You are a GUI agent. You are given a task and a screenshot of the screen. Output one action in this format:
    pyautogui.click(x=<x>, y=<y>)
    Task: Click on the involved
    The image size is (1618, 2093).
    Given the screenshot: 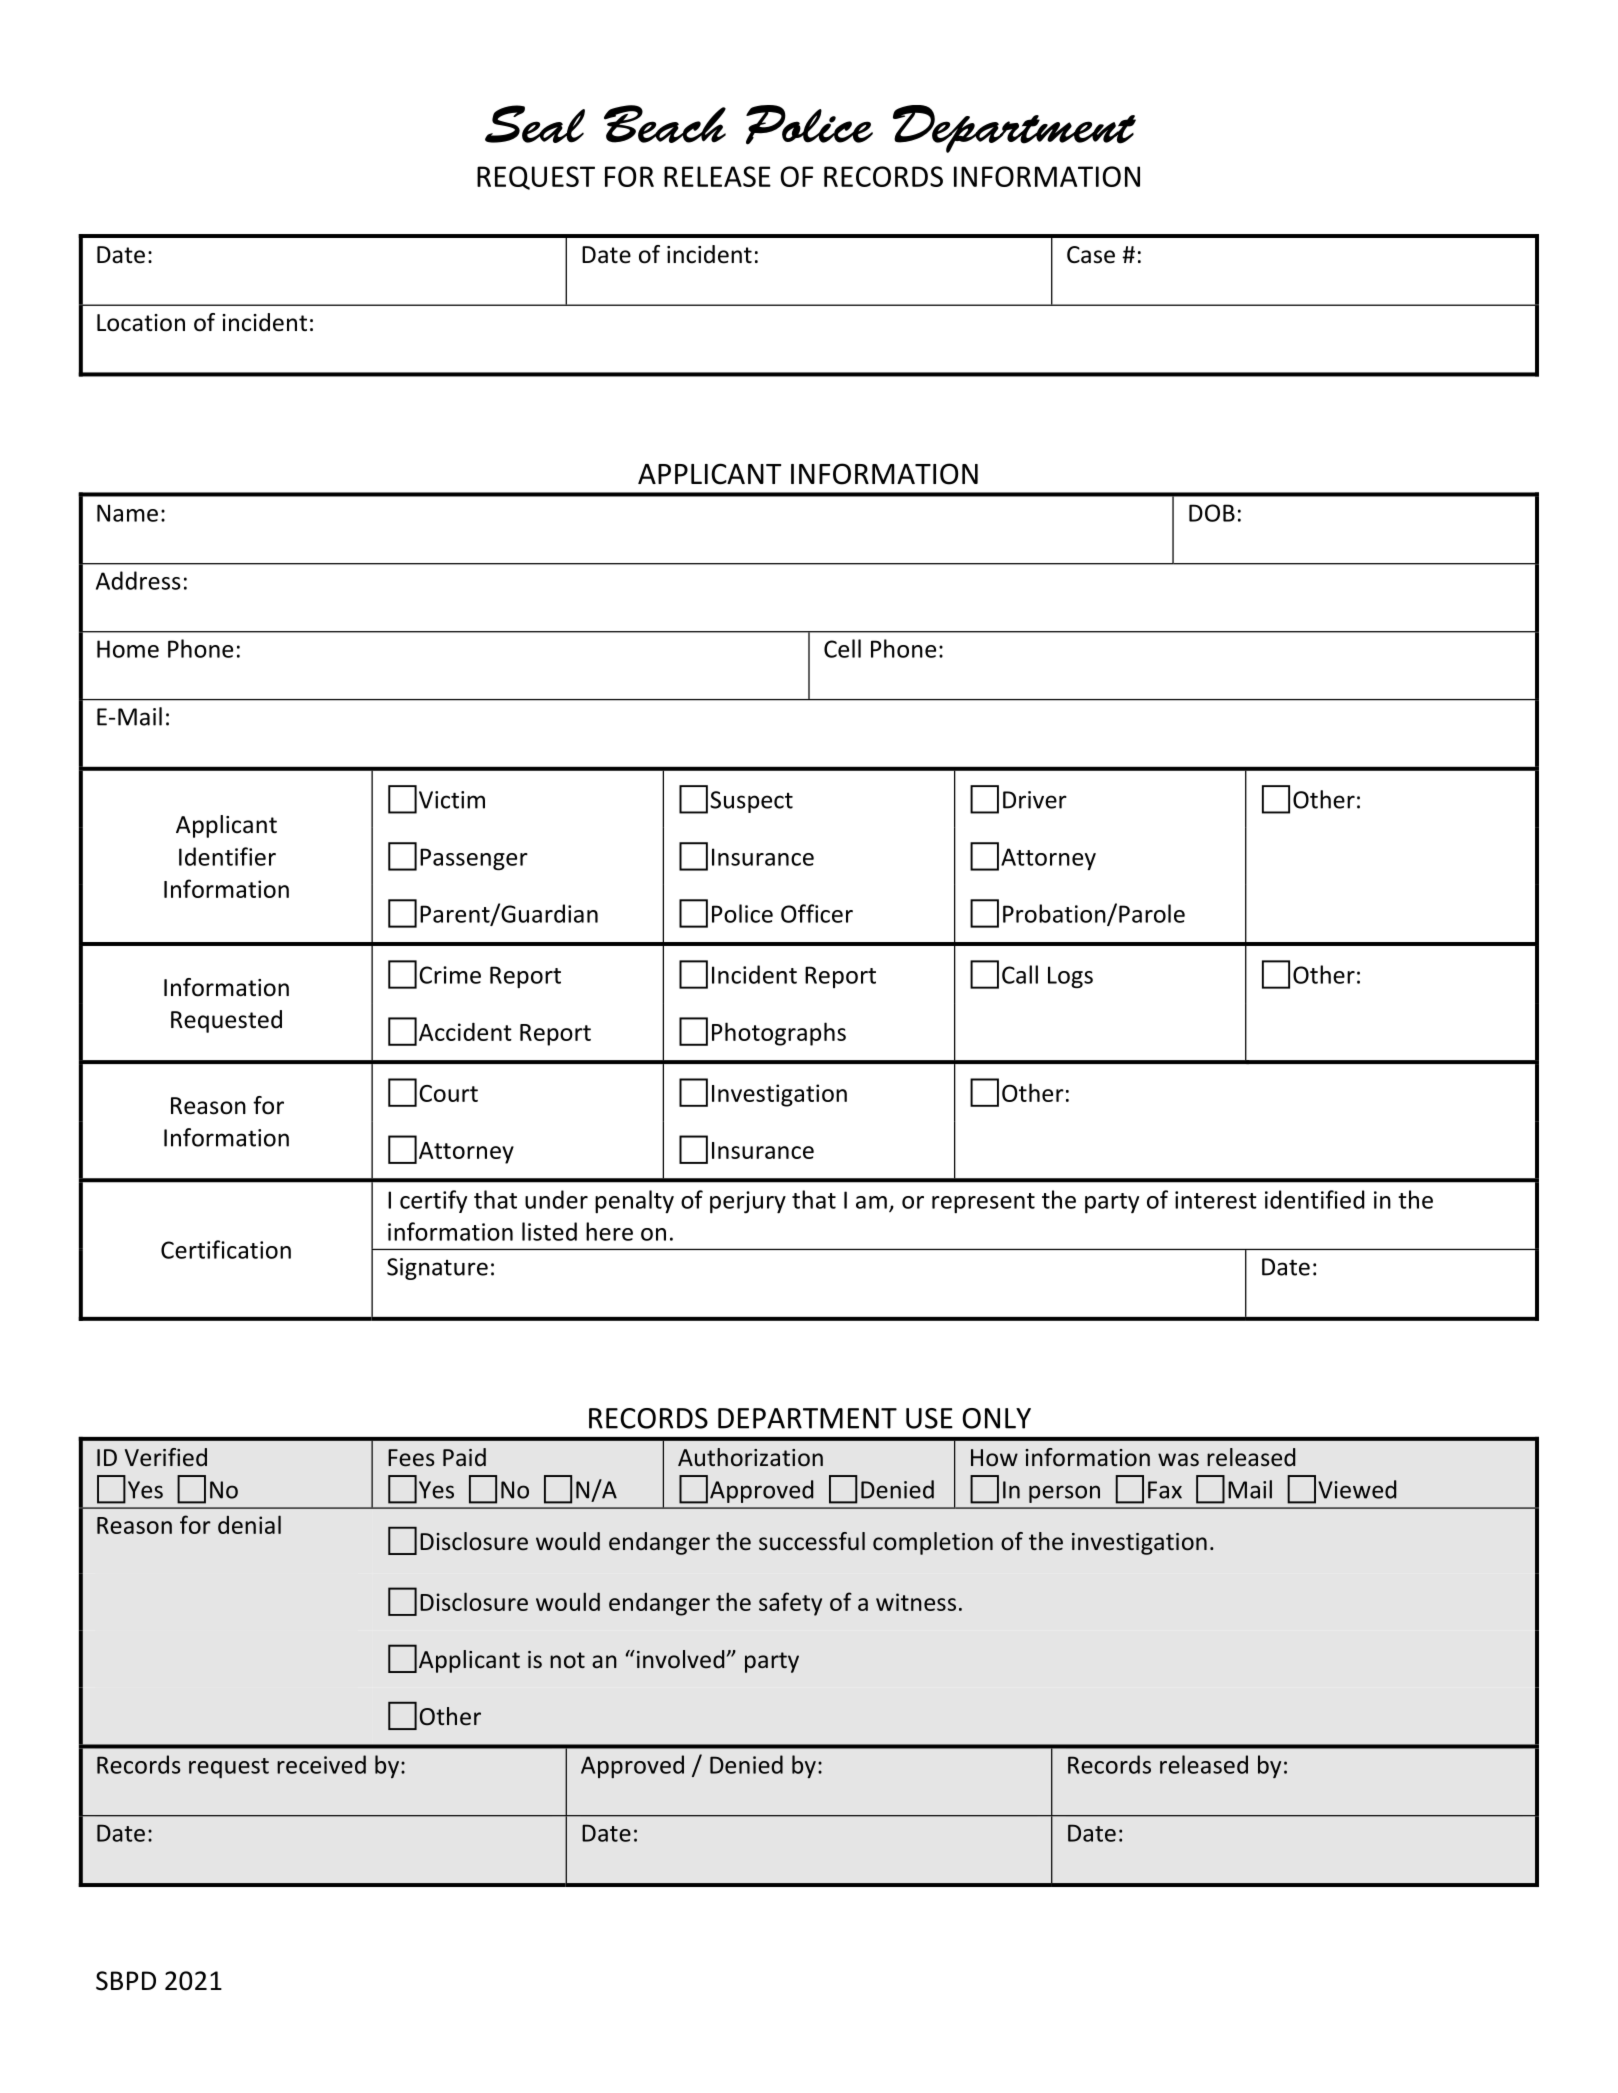 What is the action you would take?
    pyautogui.click(x=679, y=1659)
